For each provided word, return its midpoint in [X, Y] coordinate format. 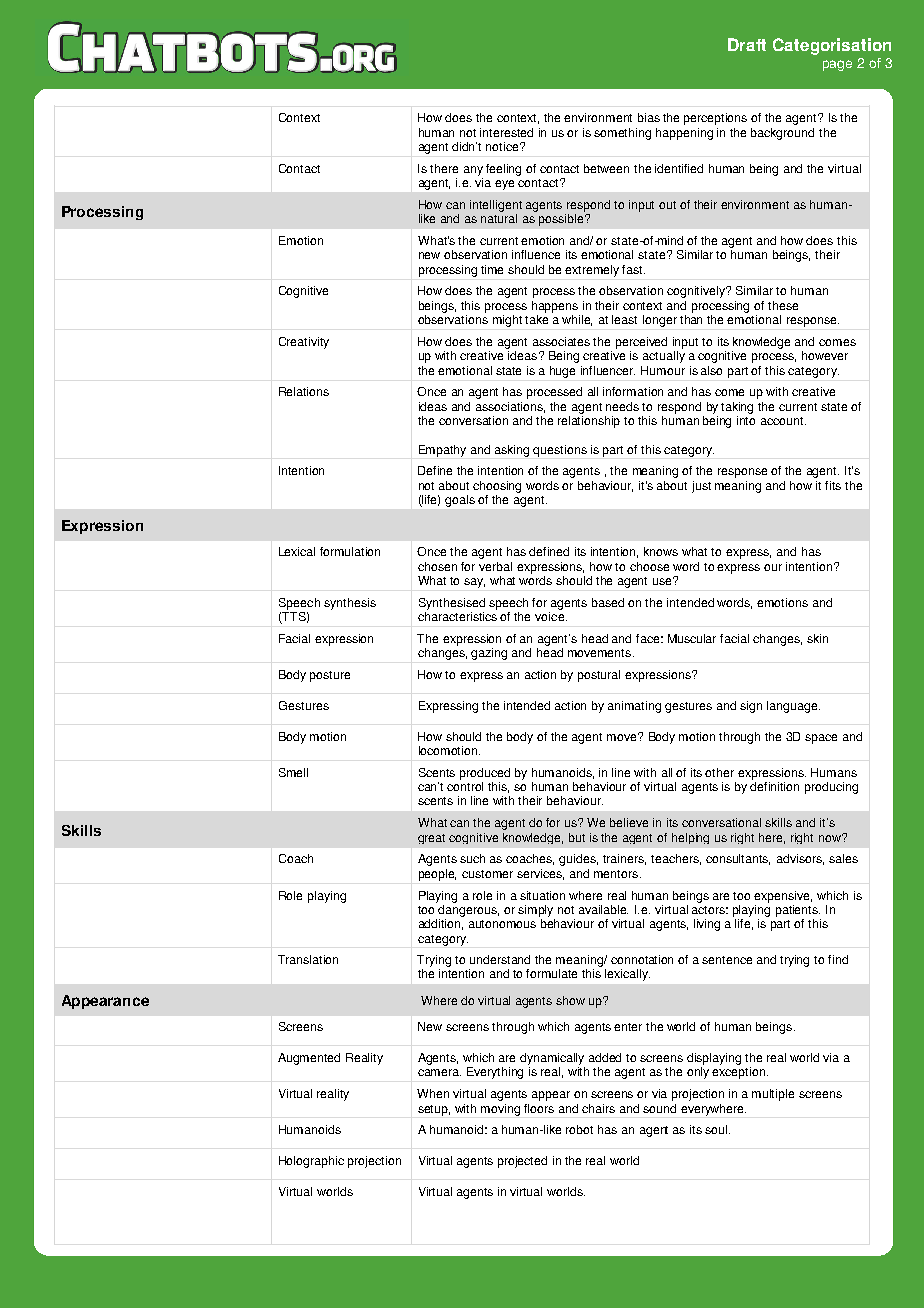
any [473, 171]
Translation [308, 959]
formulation [350, 551]
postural [599, 676]
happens [555, 307]
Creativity [304, 343]
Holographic [311, 1162]
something [622, 134]
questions [560, 451]
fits [833, 485]
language [793, 707]
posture [330, 676]
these [783, 305]
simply [535, 911]
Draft [747, 44]
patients [798, 911]
